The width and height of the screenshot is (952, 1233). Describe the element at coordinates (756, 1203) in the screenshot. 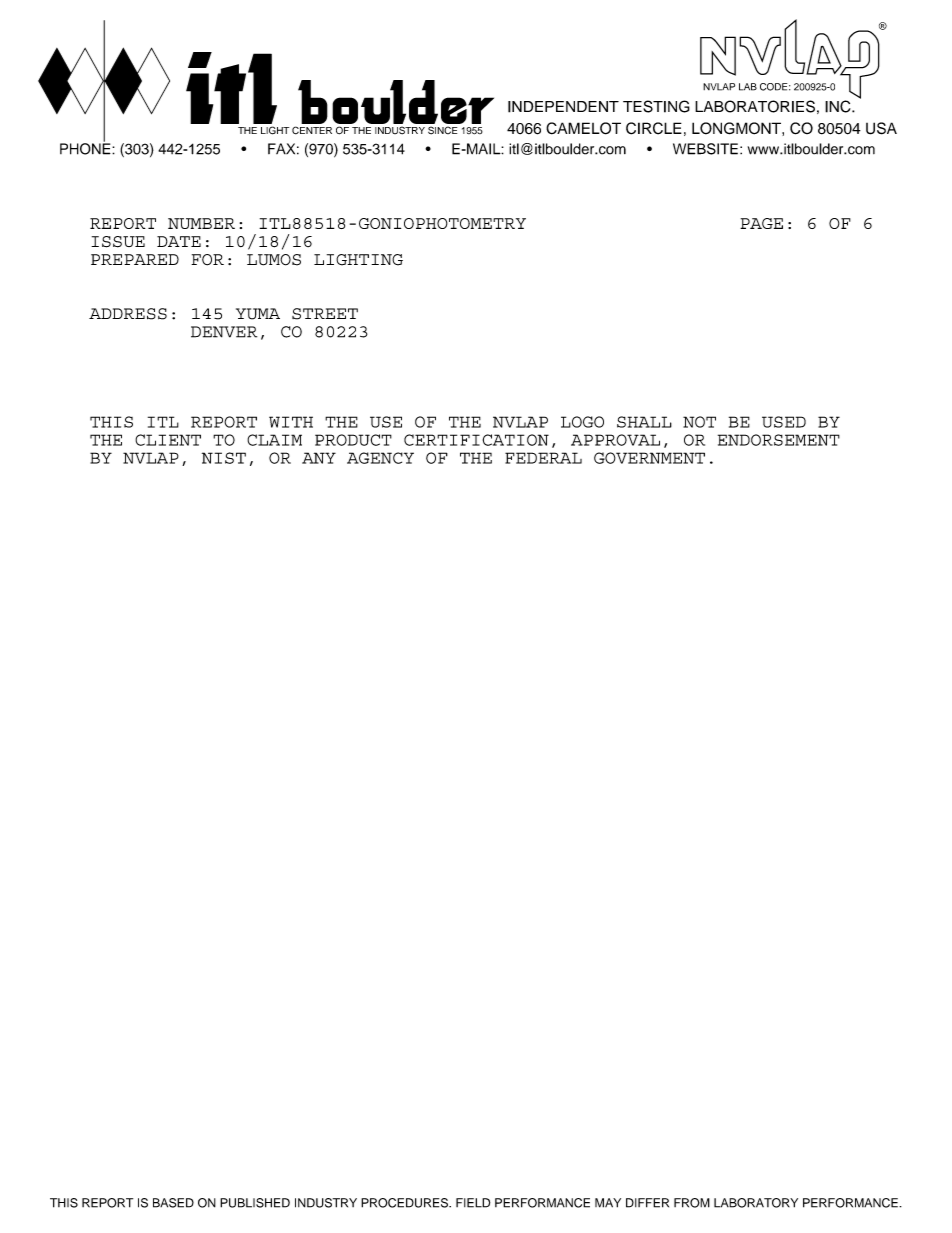

I see `LABORATORY` at that location.
